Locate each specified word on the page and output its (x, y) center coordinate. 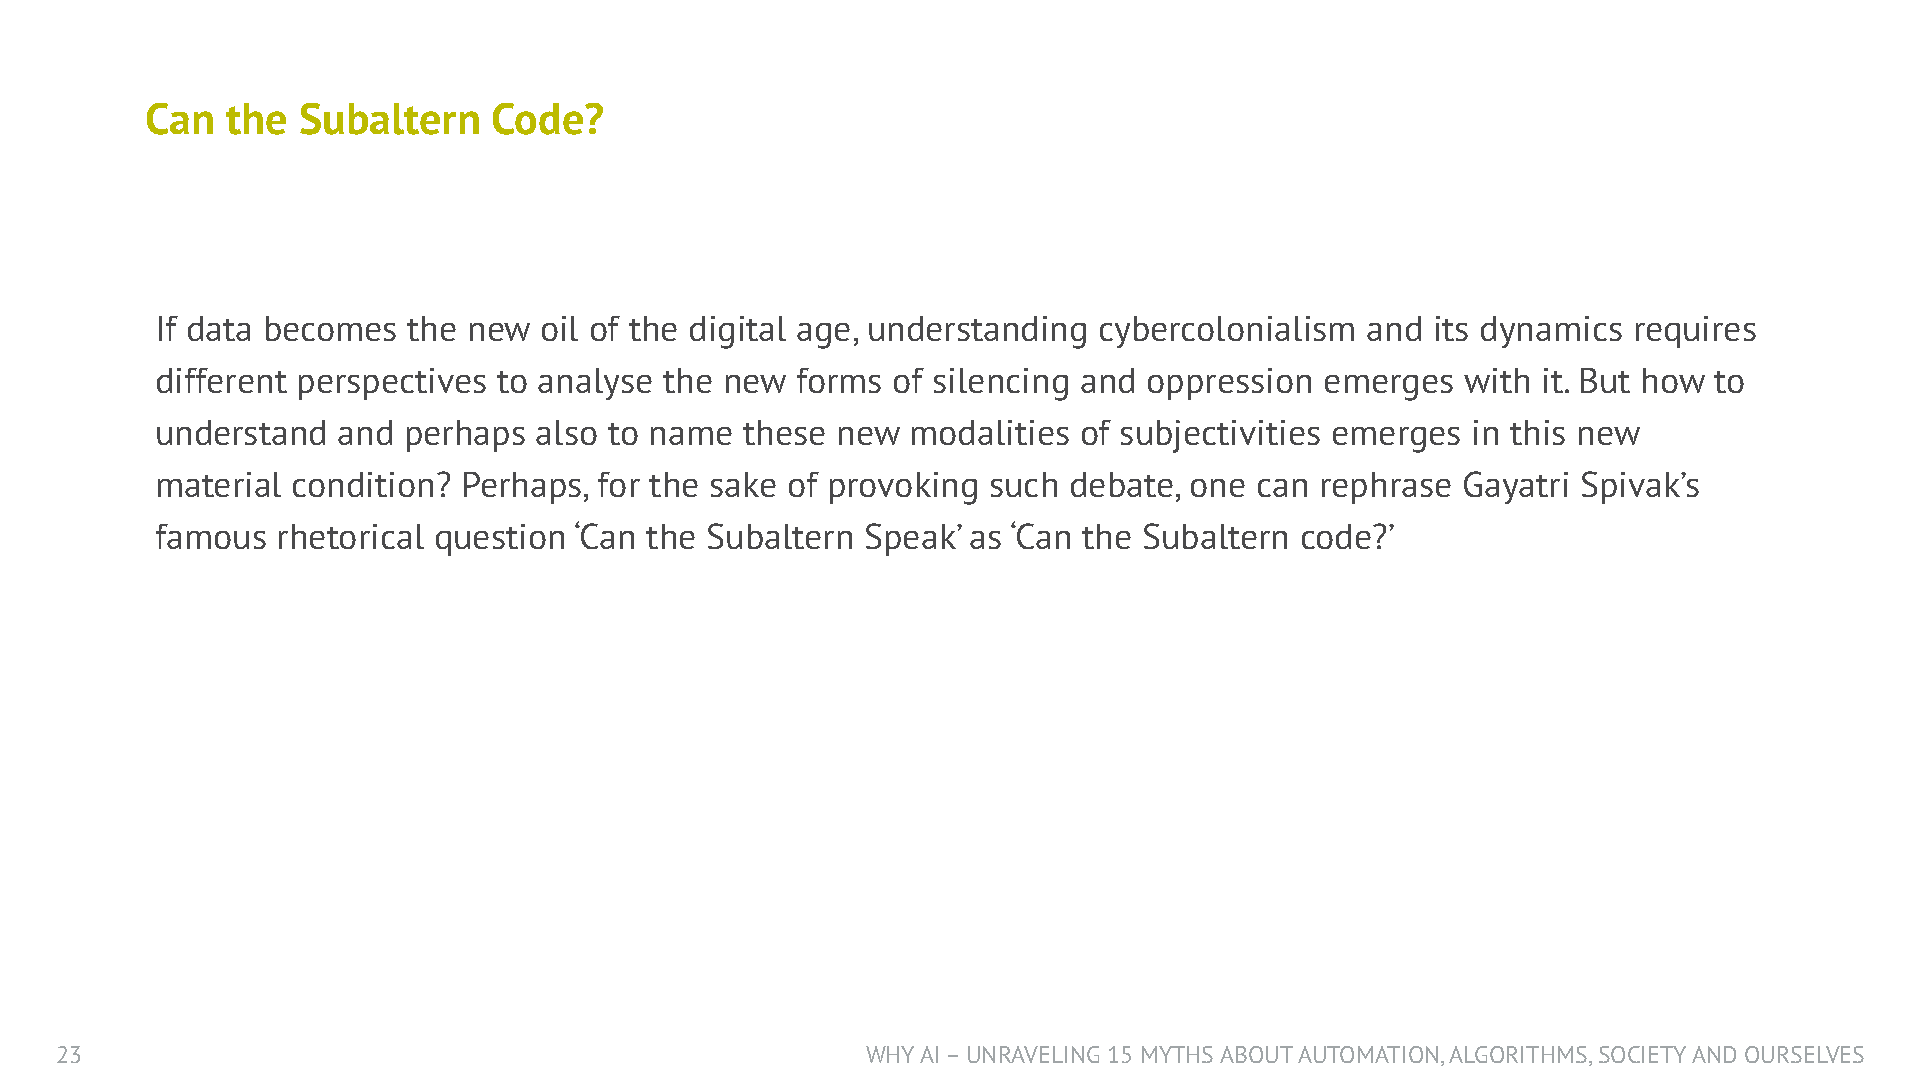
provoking (903, 488)
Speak (912, 539)
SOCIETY (1642, 1054)
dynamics (1551, 332)
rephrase (1386, 488)
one (1218, 488)
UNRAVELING (1033, 1054)
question (500, 540)
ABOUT (1256, 1054)
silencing (1001, 384)
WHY (890, 1054)
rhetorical (351, 536)
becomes (331, 328)
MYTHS (1177, 1054)
